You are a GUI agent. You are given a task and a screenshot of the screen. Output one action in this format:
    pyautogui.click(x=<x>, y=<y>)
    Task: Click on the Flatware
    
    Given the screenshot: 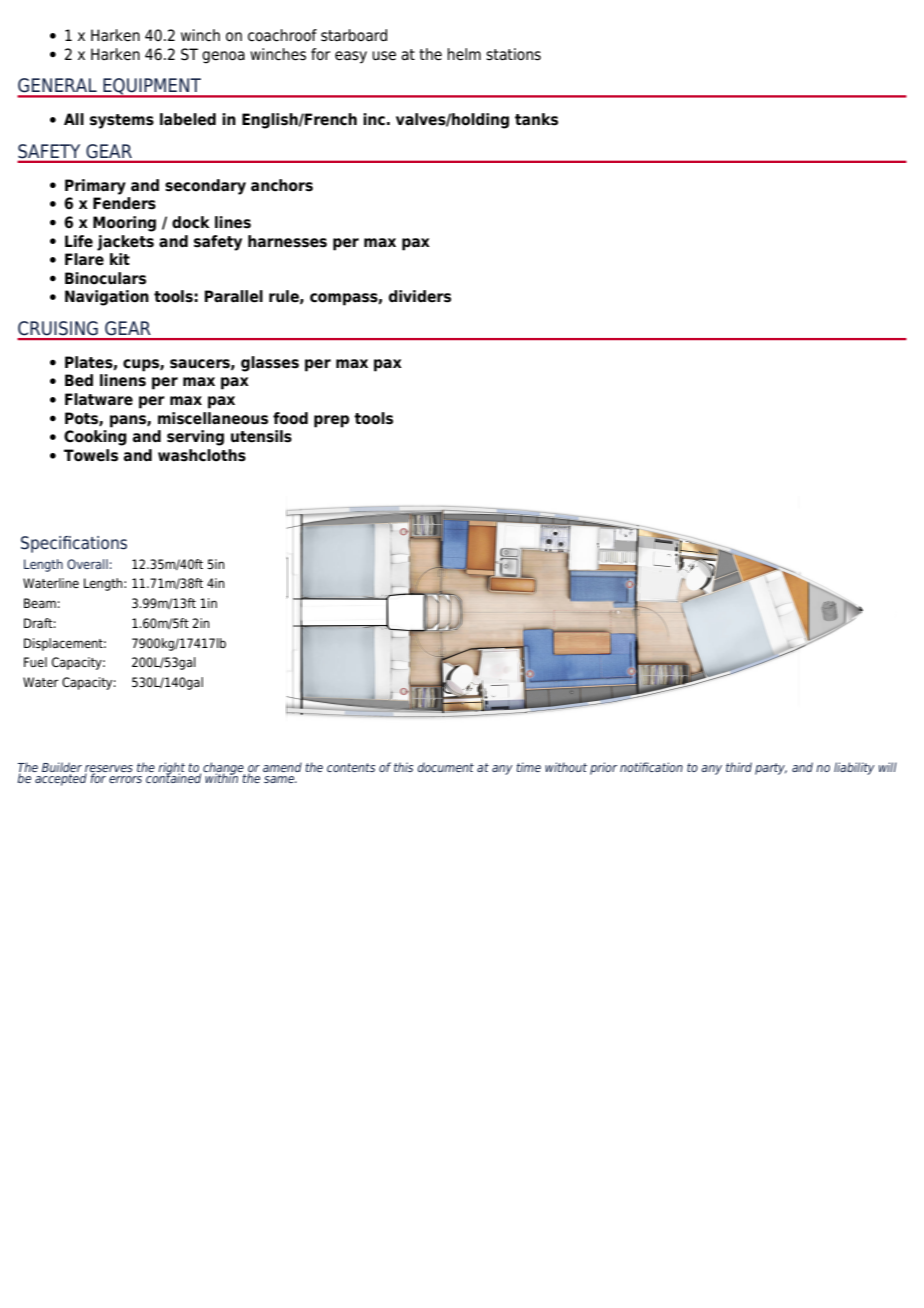 What is the action you would take?
    pyautogui.click(x=99, y=399)
